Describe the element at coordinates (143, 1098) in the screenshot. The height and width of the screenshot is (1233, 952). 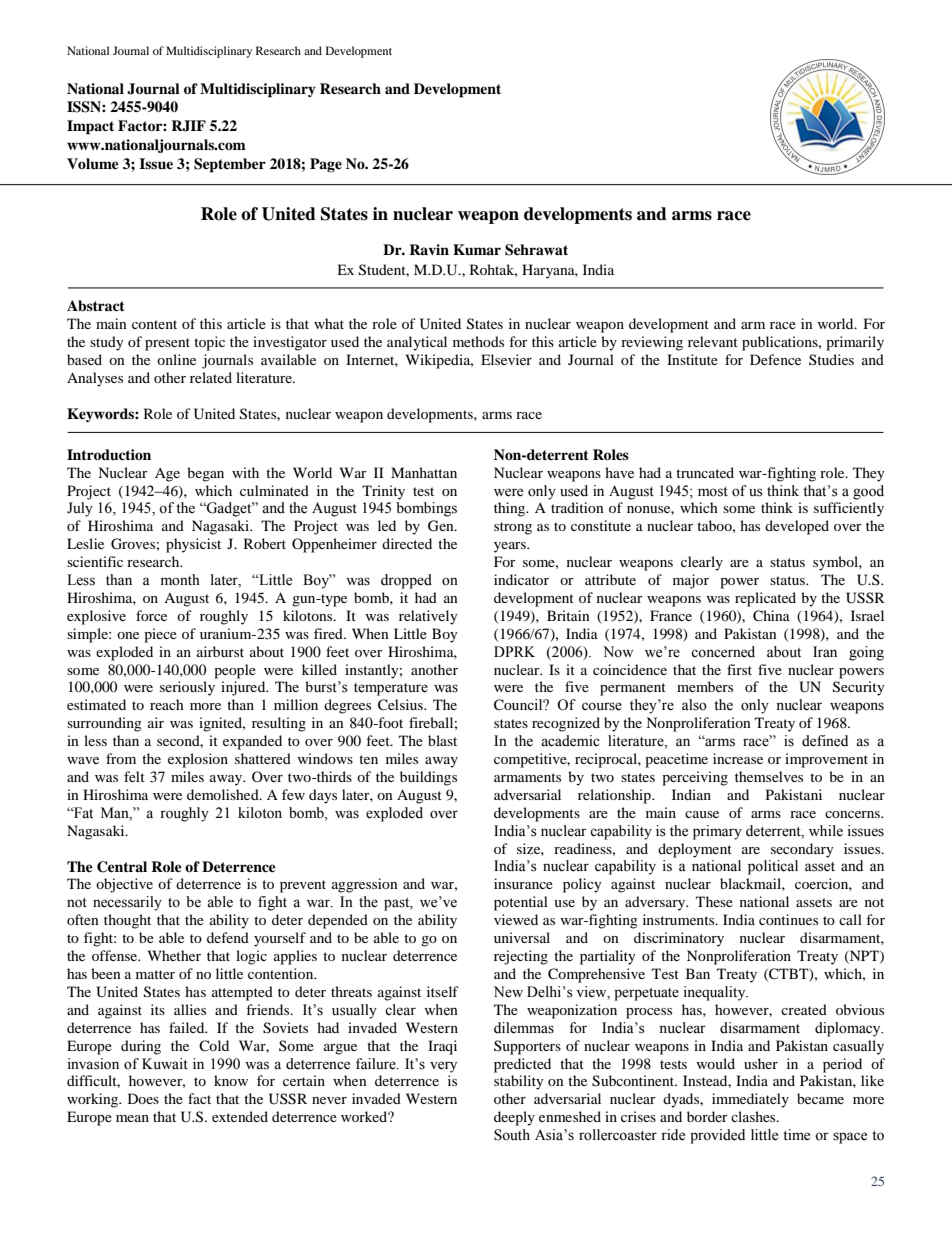
I see `Does` at that location.
